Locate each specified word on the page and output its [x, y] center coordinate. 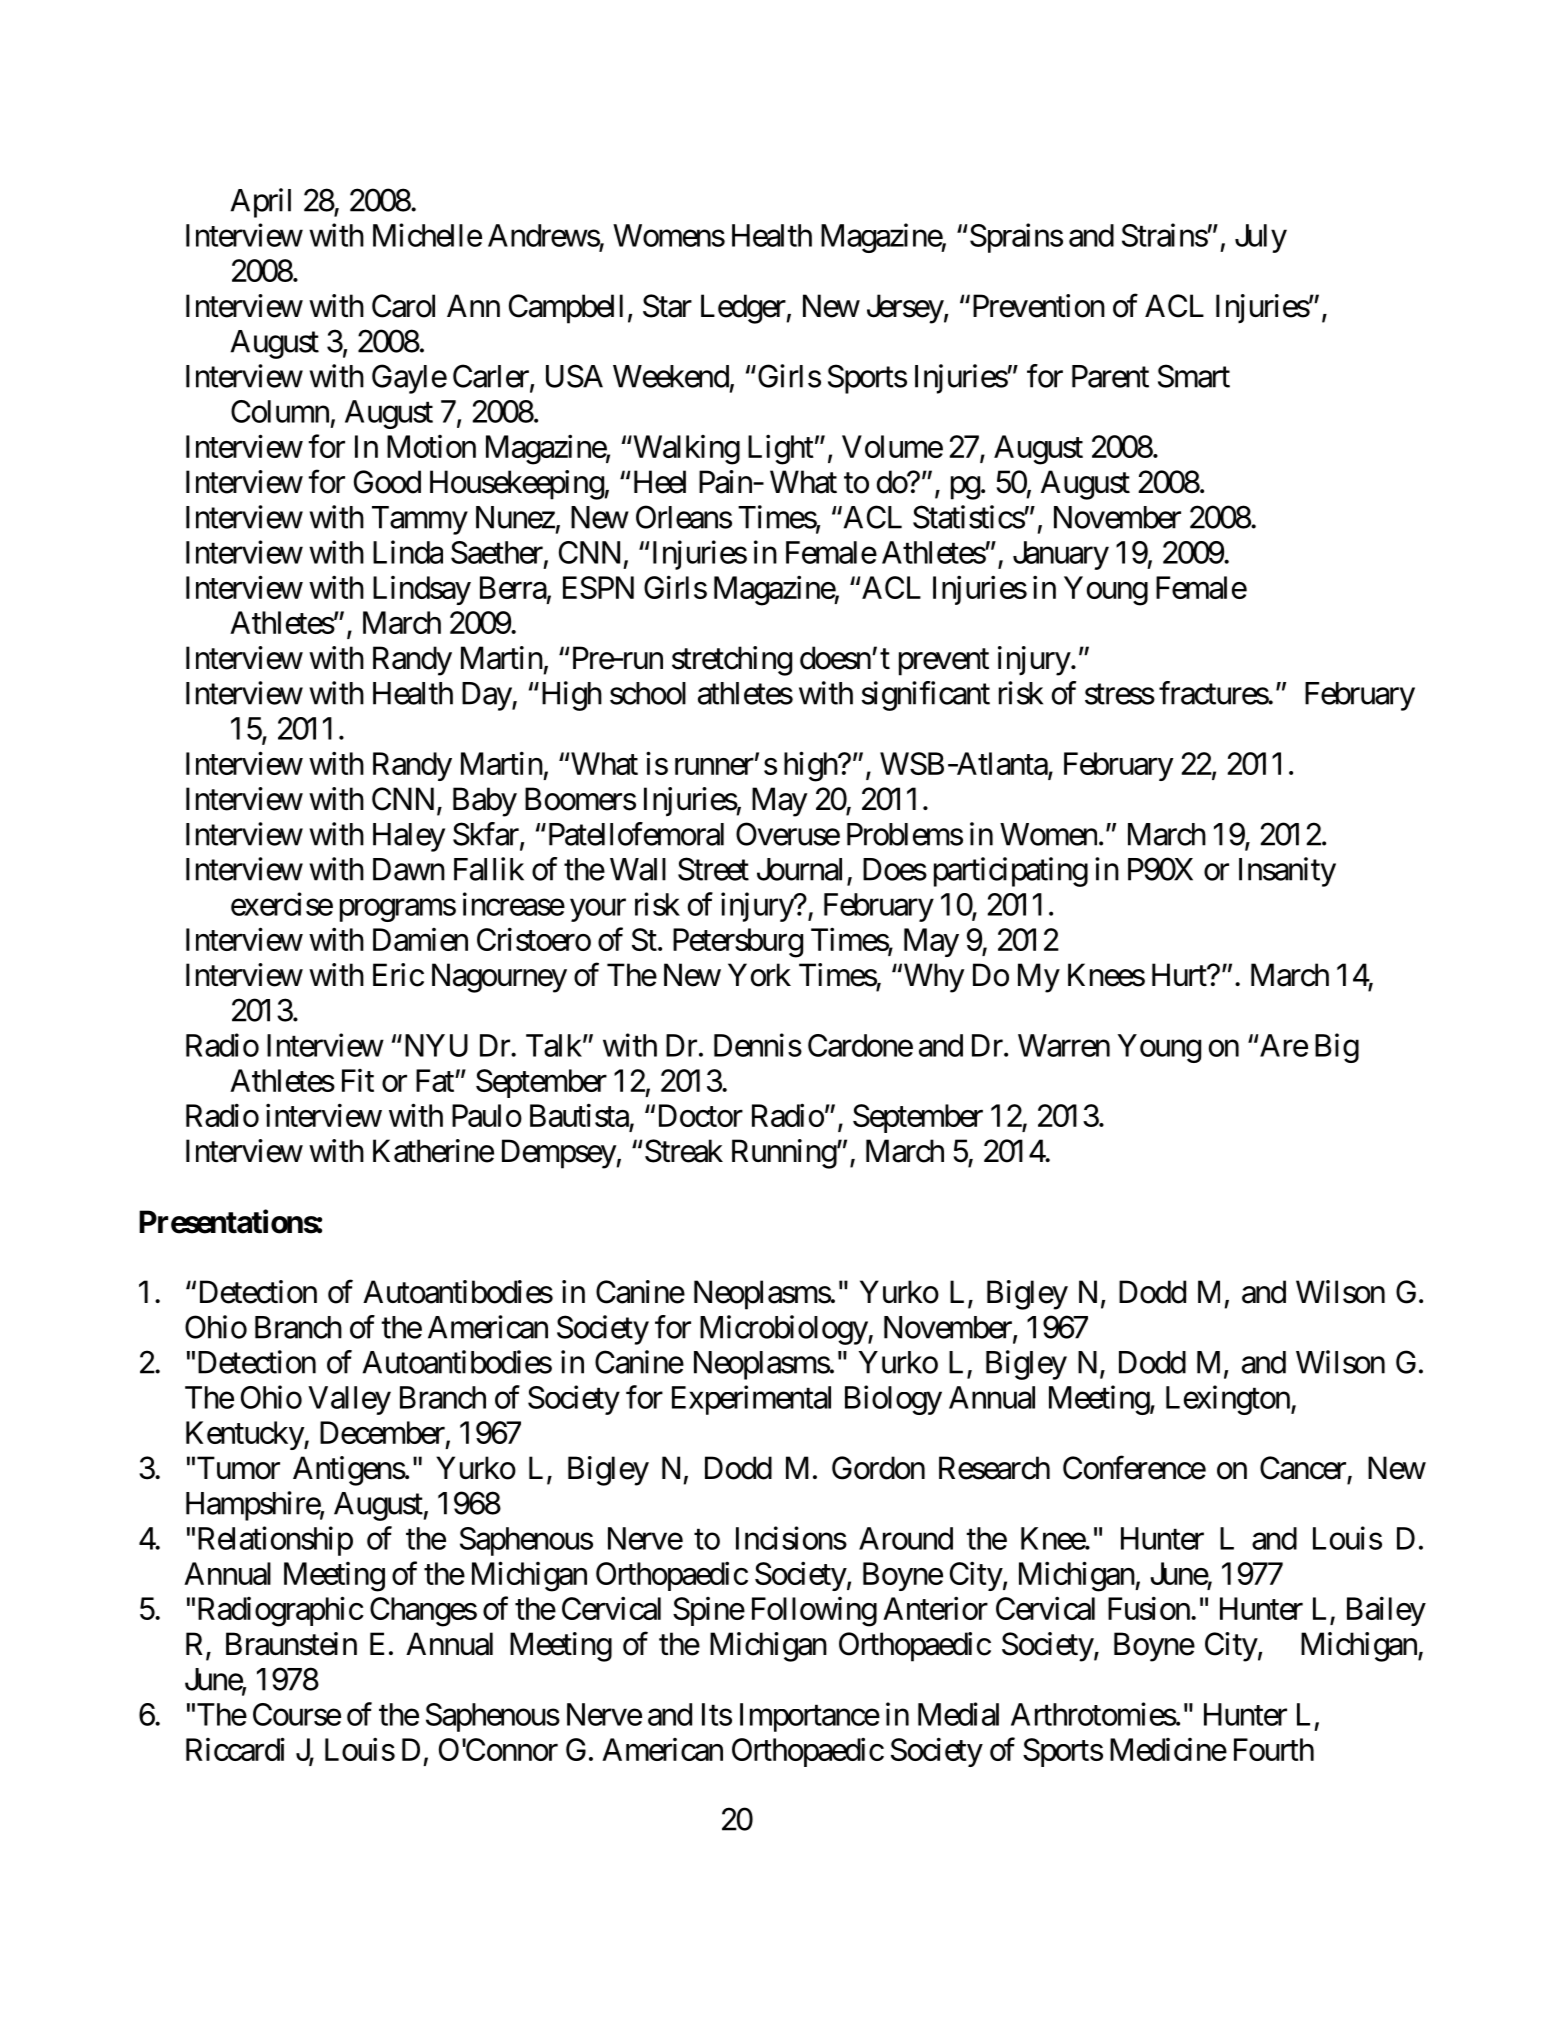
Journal [799, 869]
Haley [409, 837]
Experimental [751, 1400]
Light [781, 449]
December [382, 1432]
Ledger [744, 309]
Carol [403, 306]
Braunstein [291, 1644]
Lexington [1228, 1400]
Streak [684, 1151]
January [1061, 555]
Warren [1064, 1045]
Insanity [1287, 872]
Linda [408, 552]
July [1261, 238]
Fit [358, 1080]
